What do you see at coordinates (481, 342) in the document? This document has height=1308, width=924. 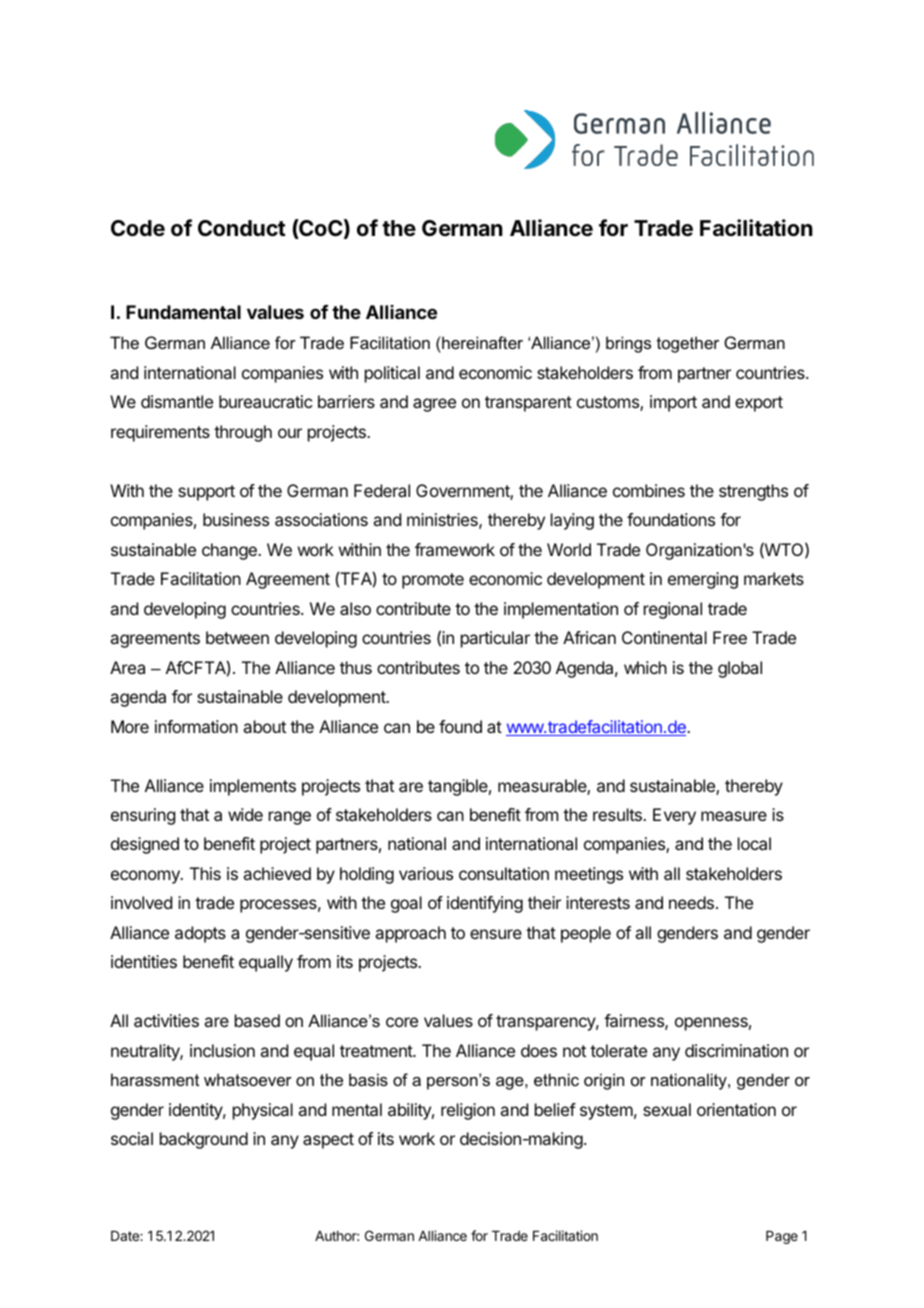 I see `hereinafter` at bounding box center [481, 342].
